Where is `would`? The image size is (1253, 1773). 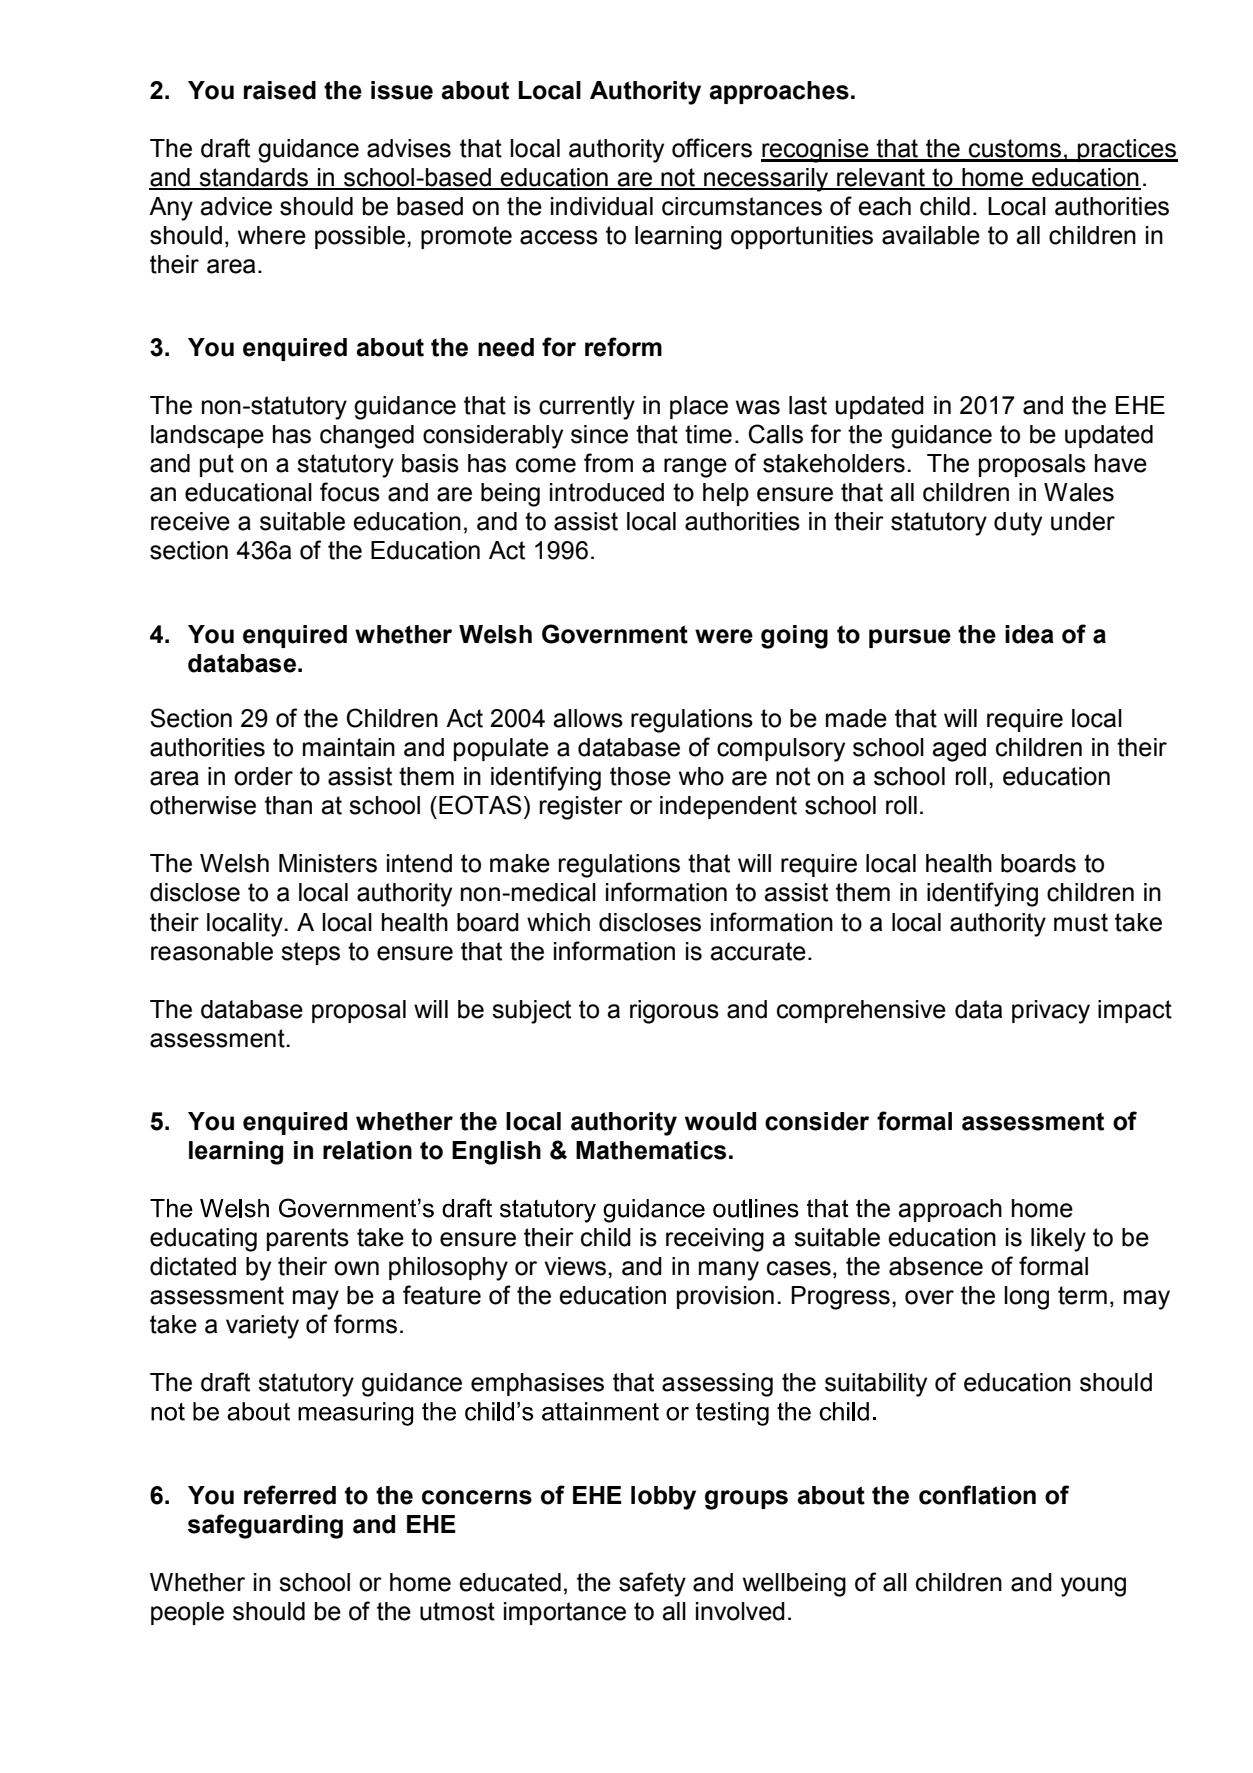 would is located at coordinates (720, 1121).
